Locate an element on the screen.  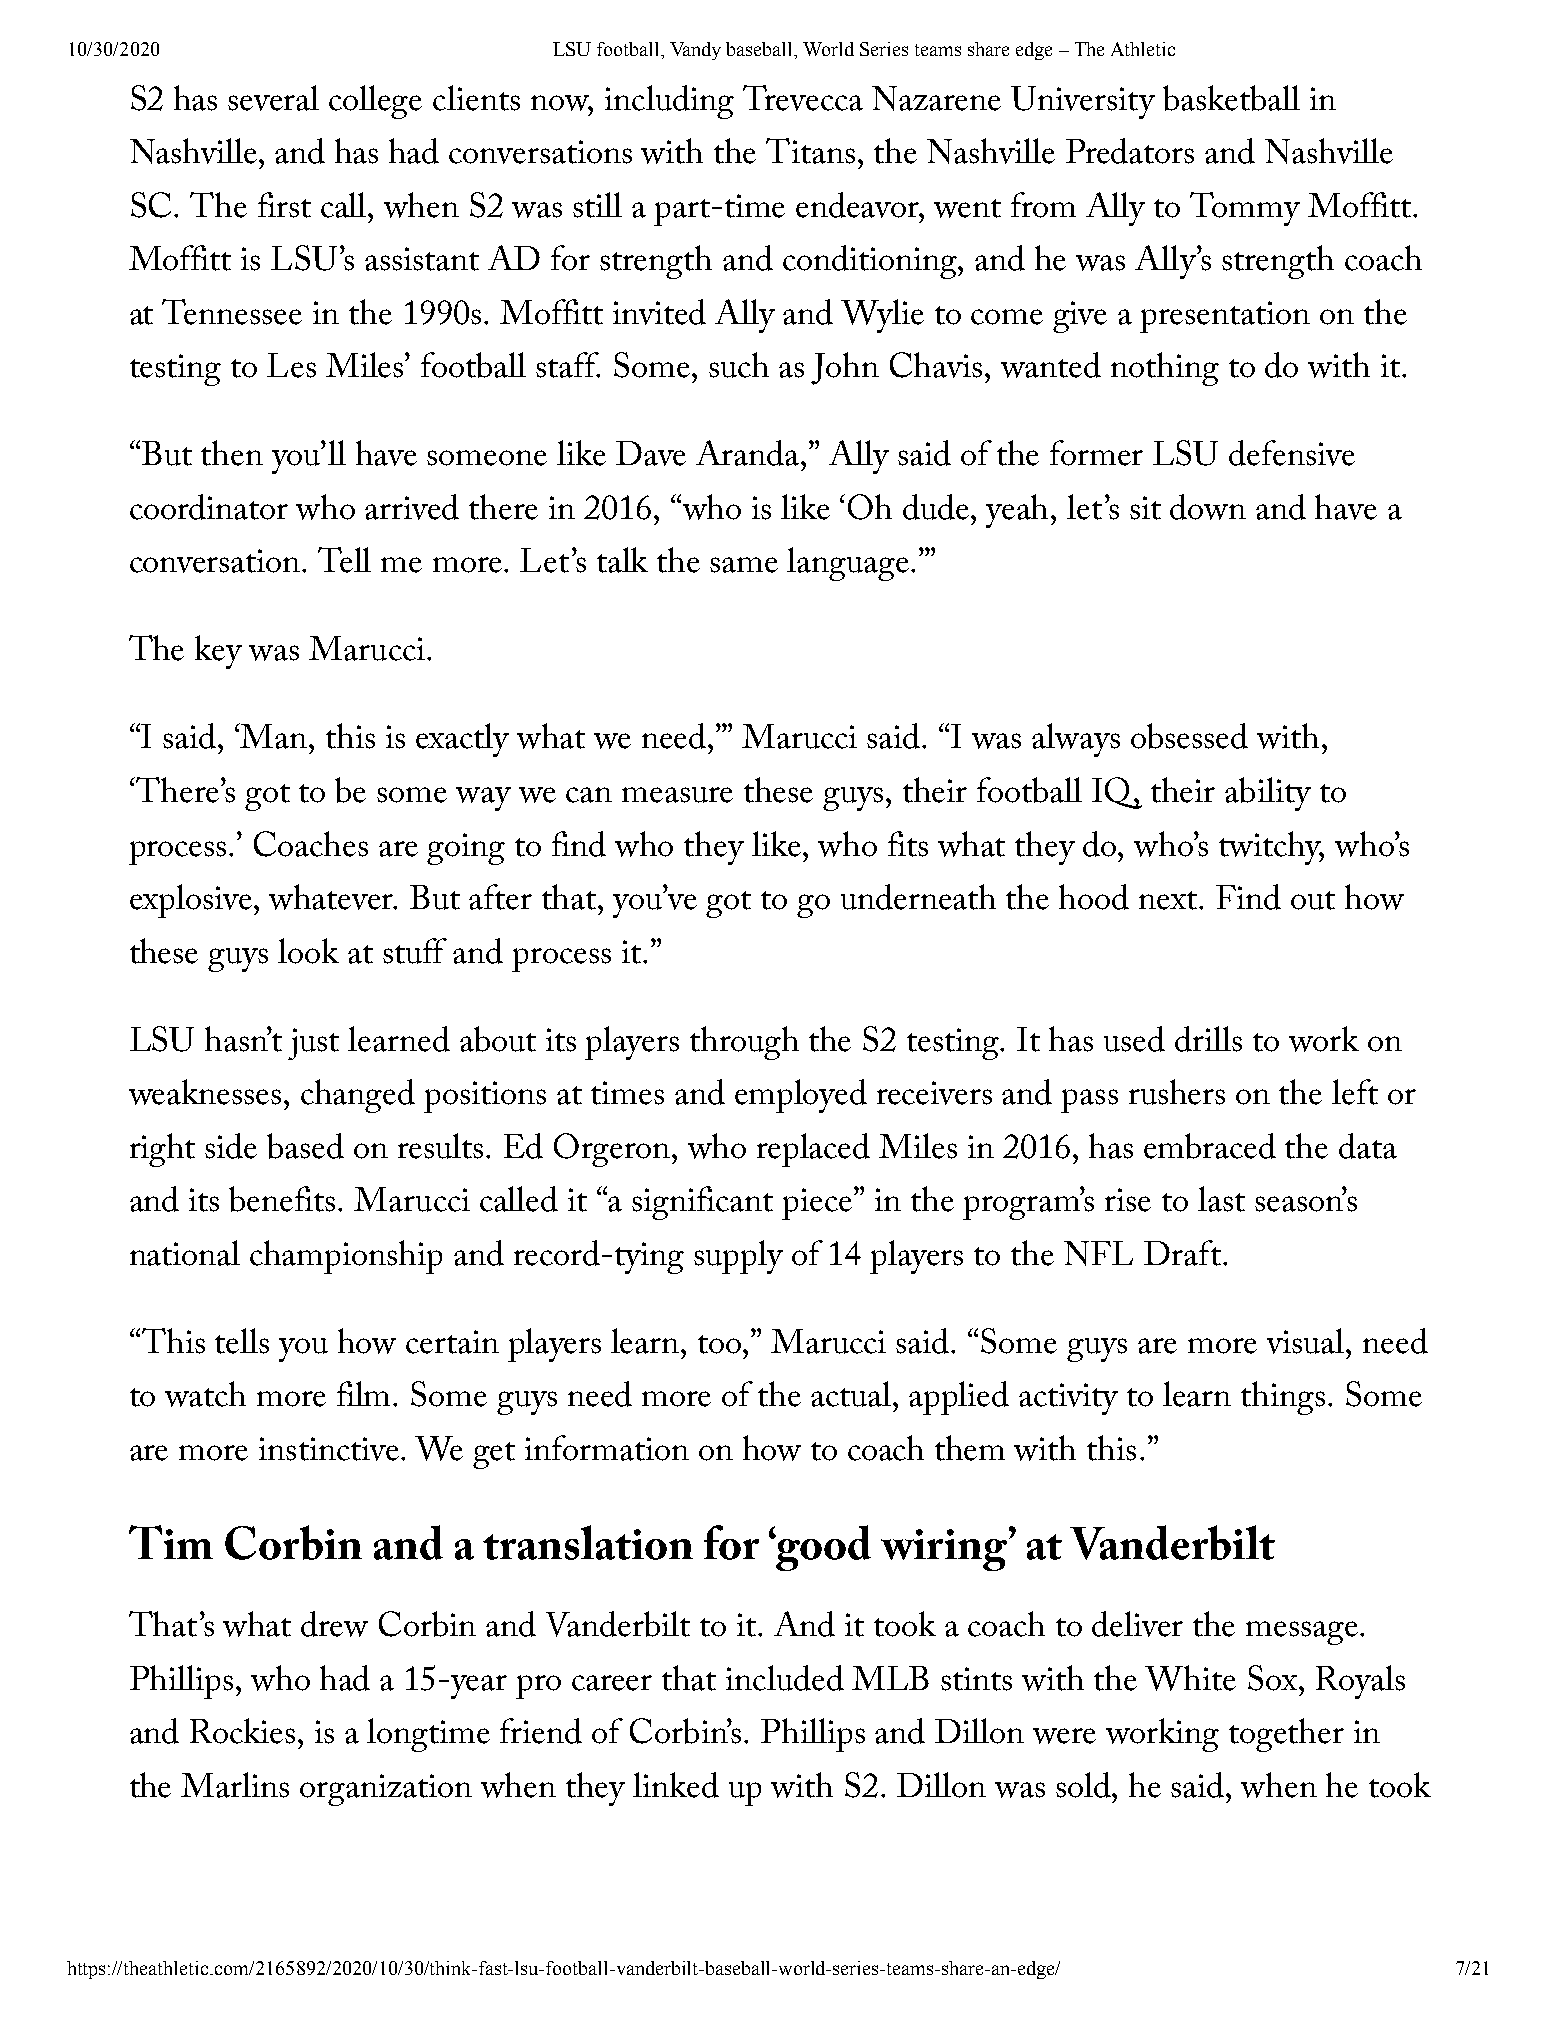
next is located at coordinates (1169, 900).
